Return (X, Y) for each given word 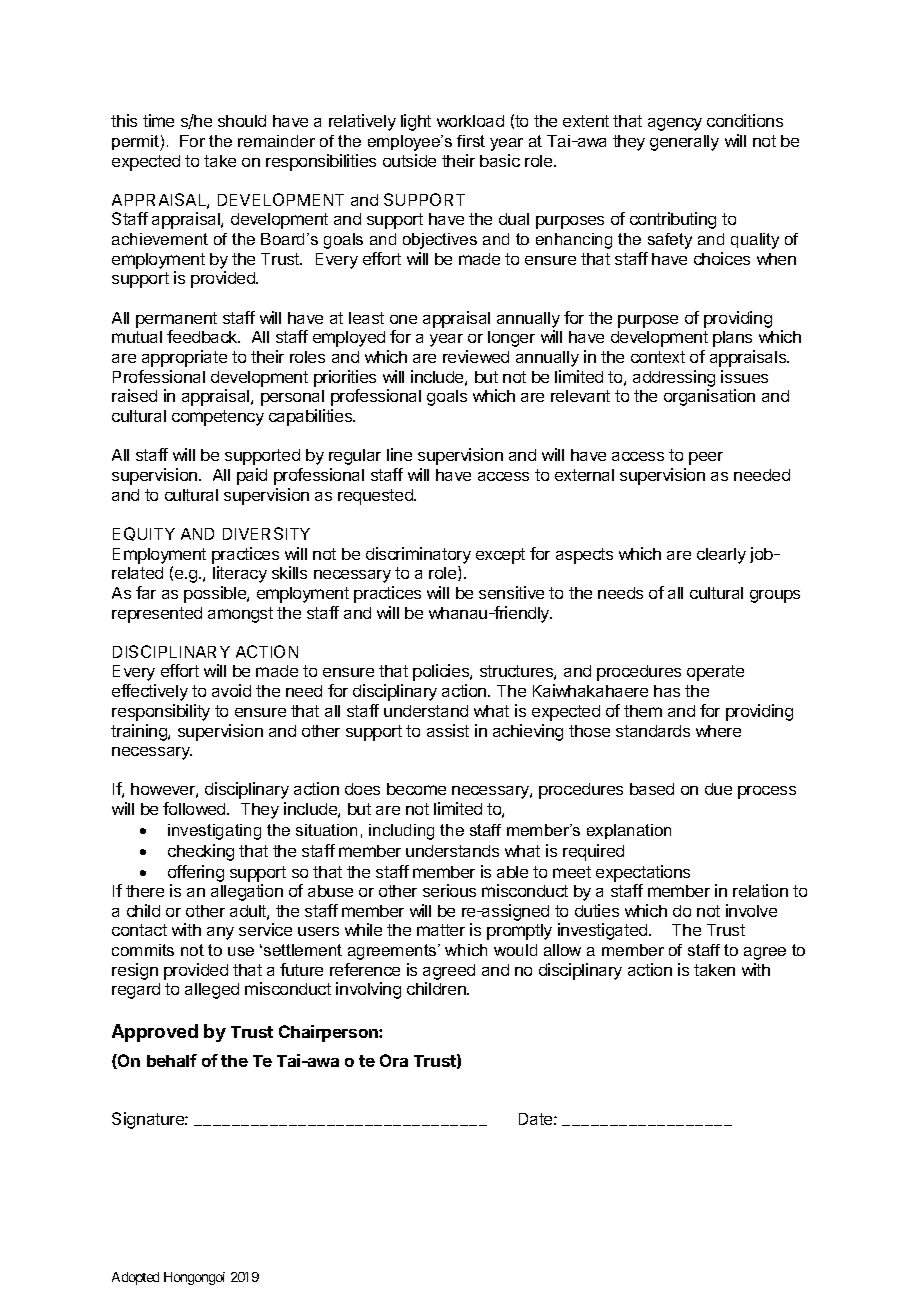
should (242, 121)
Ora (394, 1060)
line (399, 454)
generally (684, 143)
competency (218, 418)
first (471, 141)
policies (442, 672)
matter (441, 930)
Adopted (135, 1278)
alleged (212, 991)
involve (751, 910)
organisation (709, 397)
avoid (231, 690)
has (667, 691)
